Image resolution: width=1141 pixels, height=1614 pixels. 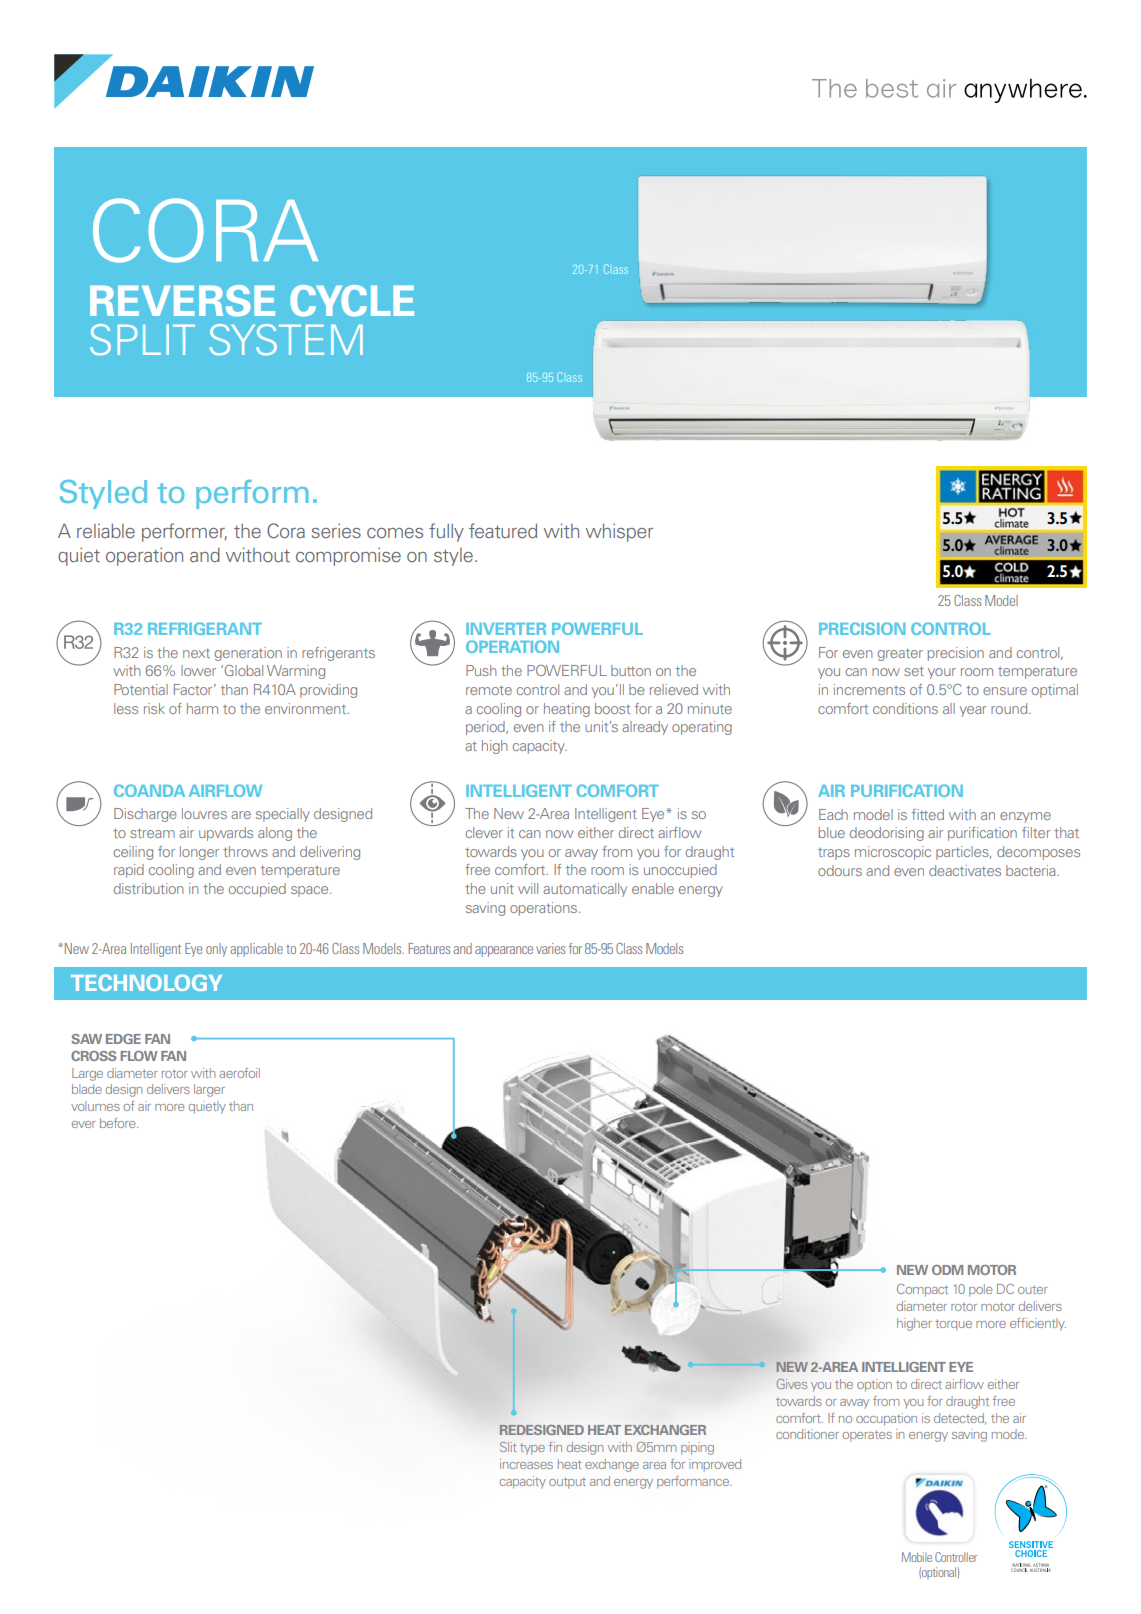 I want to click on before, so click(x=119, y=1123).
